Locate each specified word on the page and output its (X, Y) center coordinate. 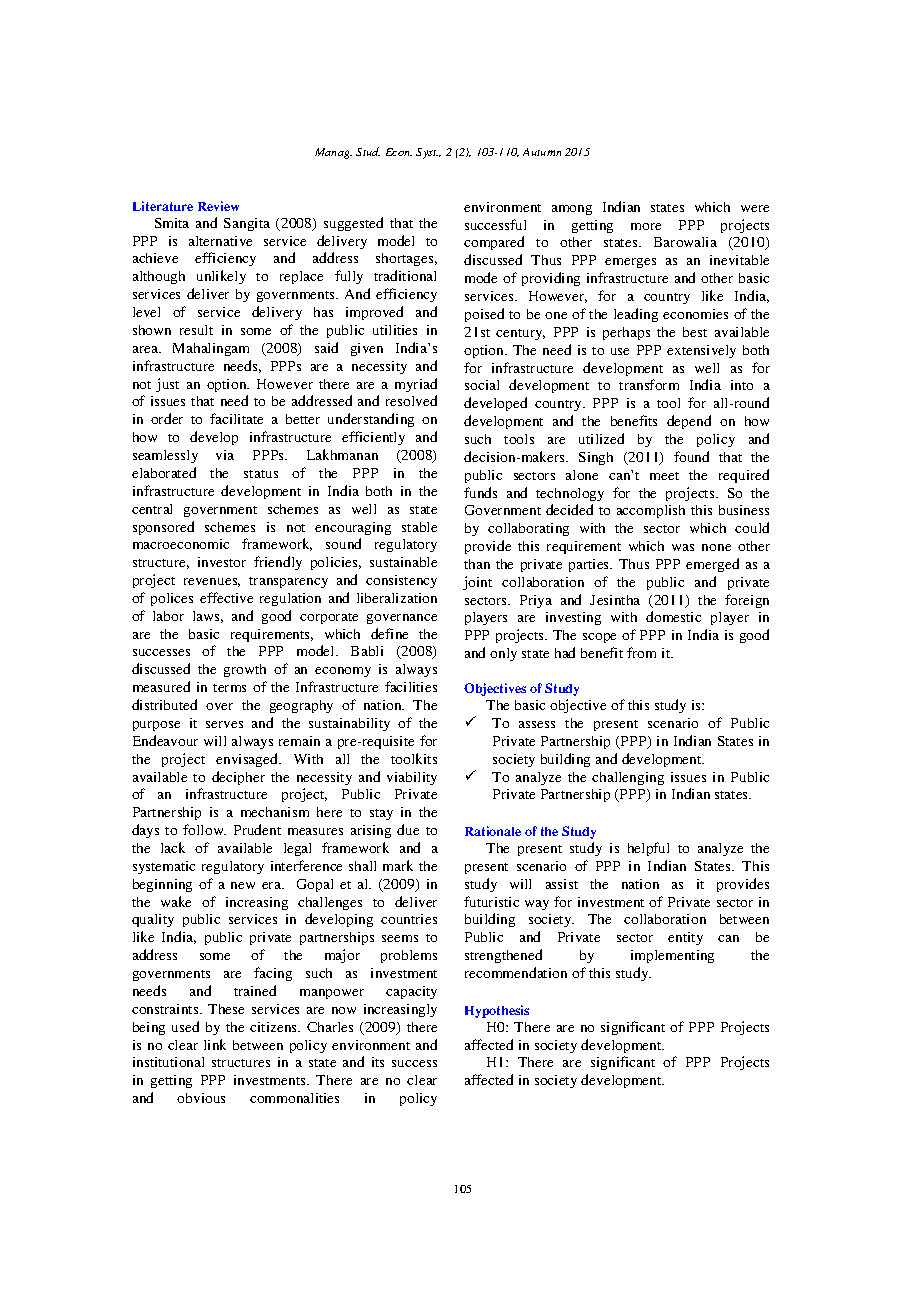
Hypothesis (497, 1011)
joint (477, 583)
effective (226, 597)
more (646, 226)
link (215, 1044)
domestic (673, 616)
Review (218, 206)
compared (494, 243)
